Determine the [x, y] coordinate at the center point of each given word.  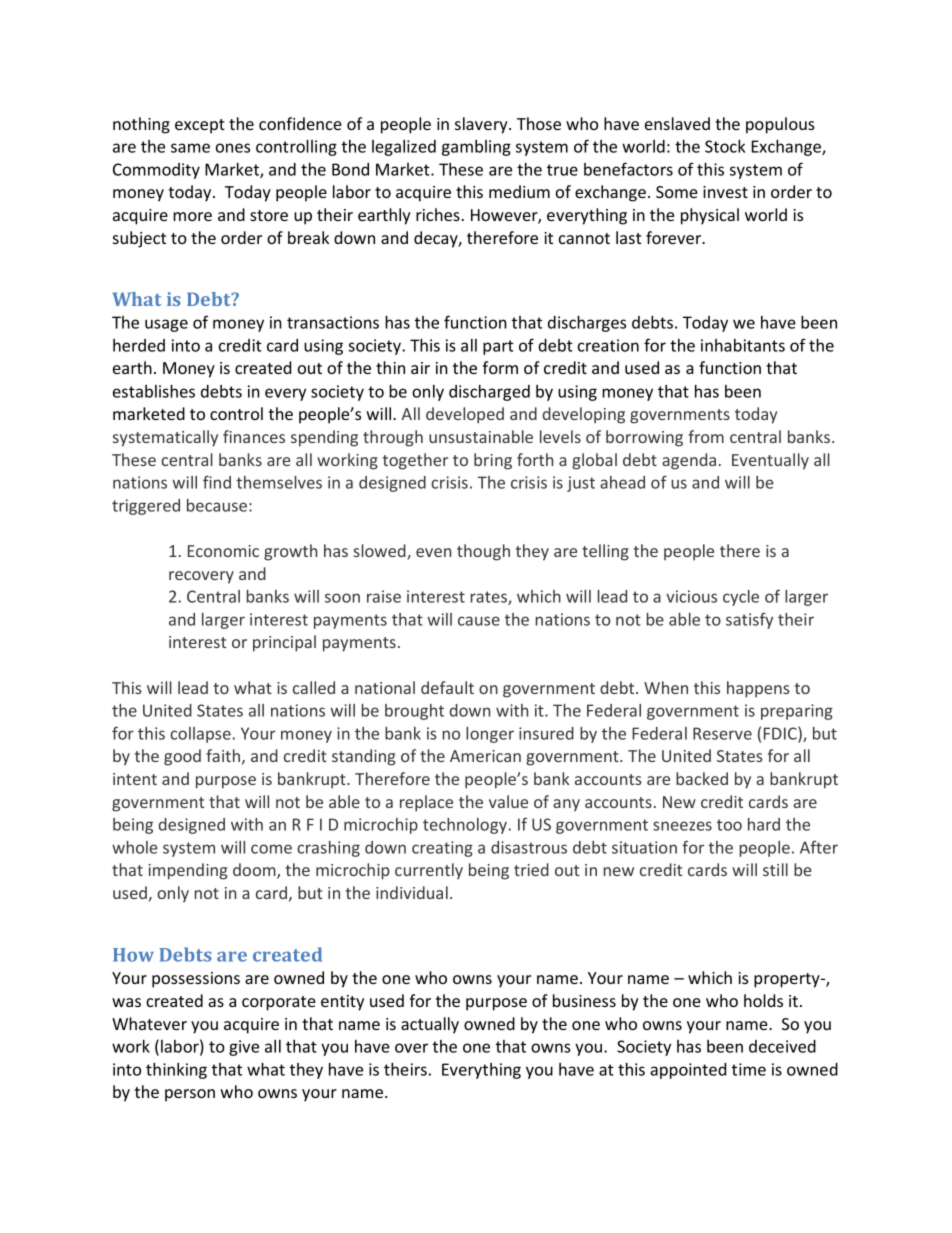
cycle [741, 598]
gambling [476, 148]
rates [490, 598]
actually [430, 1025]
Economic [223, 551]
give [244, 1048]
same [190, 148]
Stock [725, 146]
